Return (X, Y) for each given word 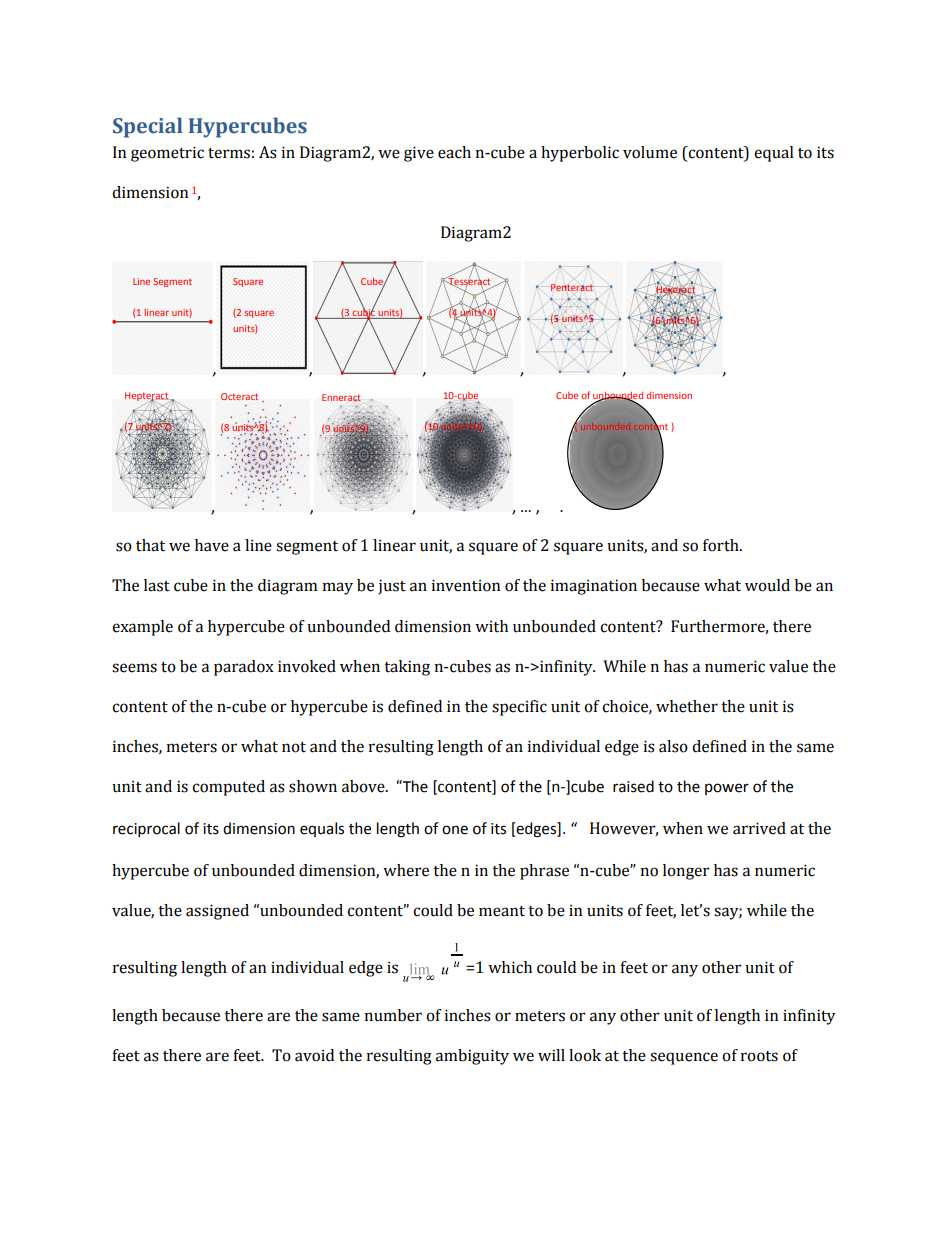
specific (519, 708)
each (454, 152)
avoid (314, 1055)
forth (722, 545)
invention (466, 585)
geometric (167, 154)
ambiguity (472, 1057)
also (673, 746)
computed (228, 788)
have (212, 545)
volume (650, 152)
